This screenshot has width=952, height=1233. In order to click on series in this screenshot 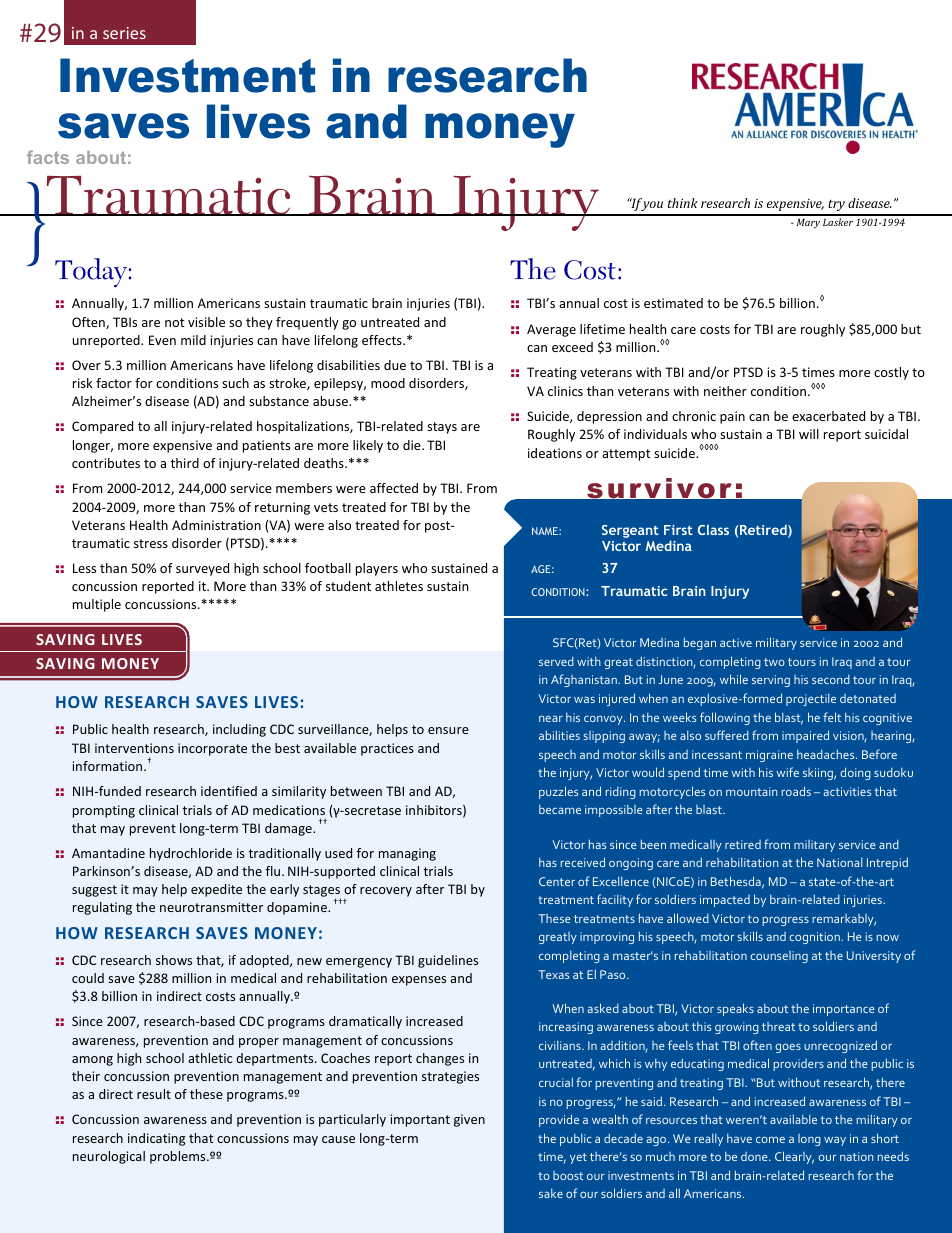, I will do `click(124, 33)`.
